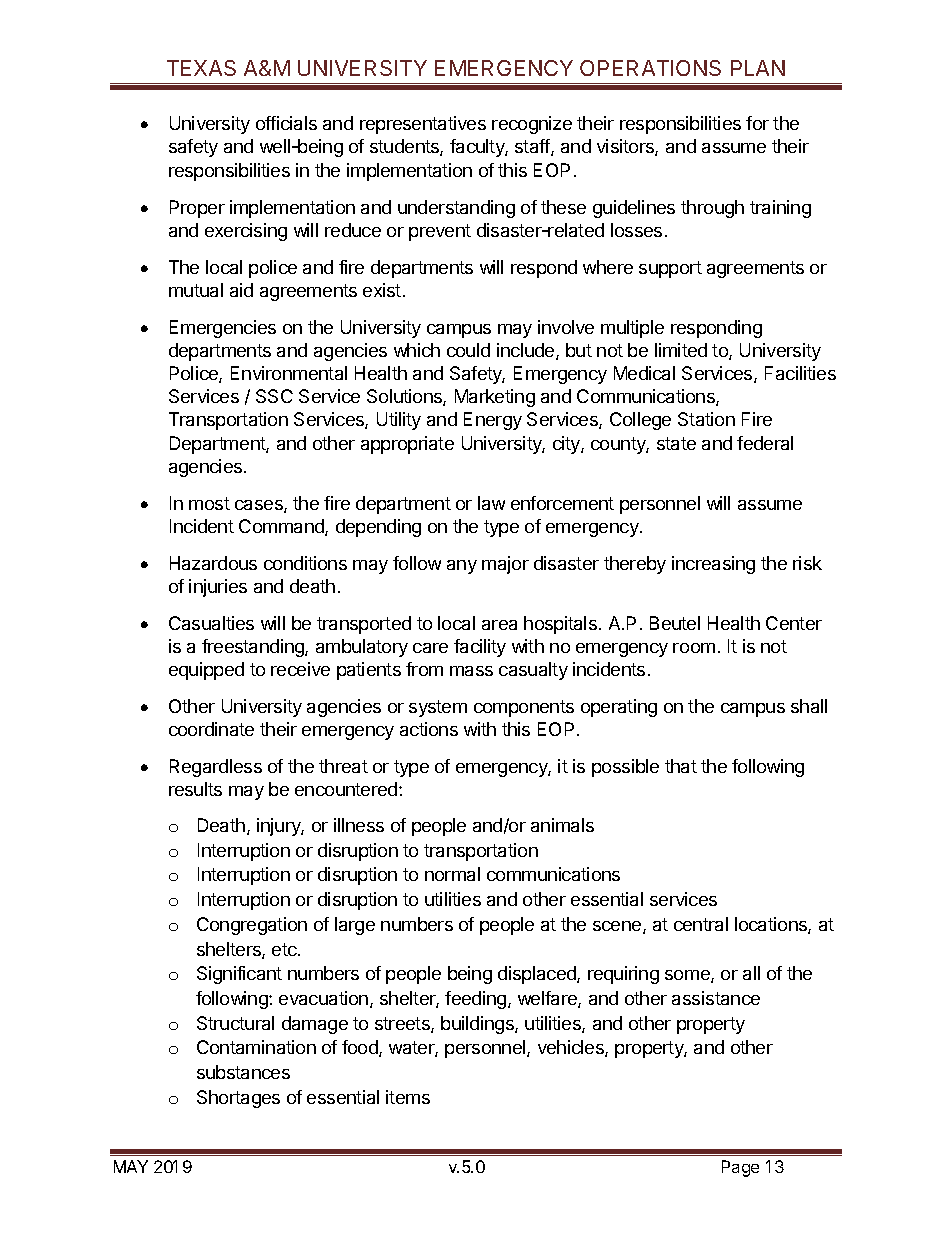  I want to click on normal, so click(452, 874).
